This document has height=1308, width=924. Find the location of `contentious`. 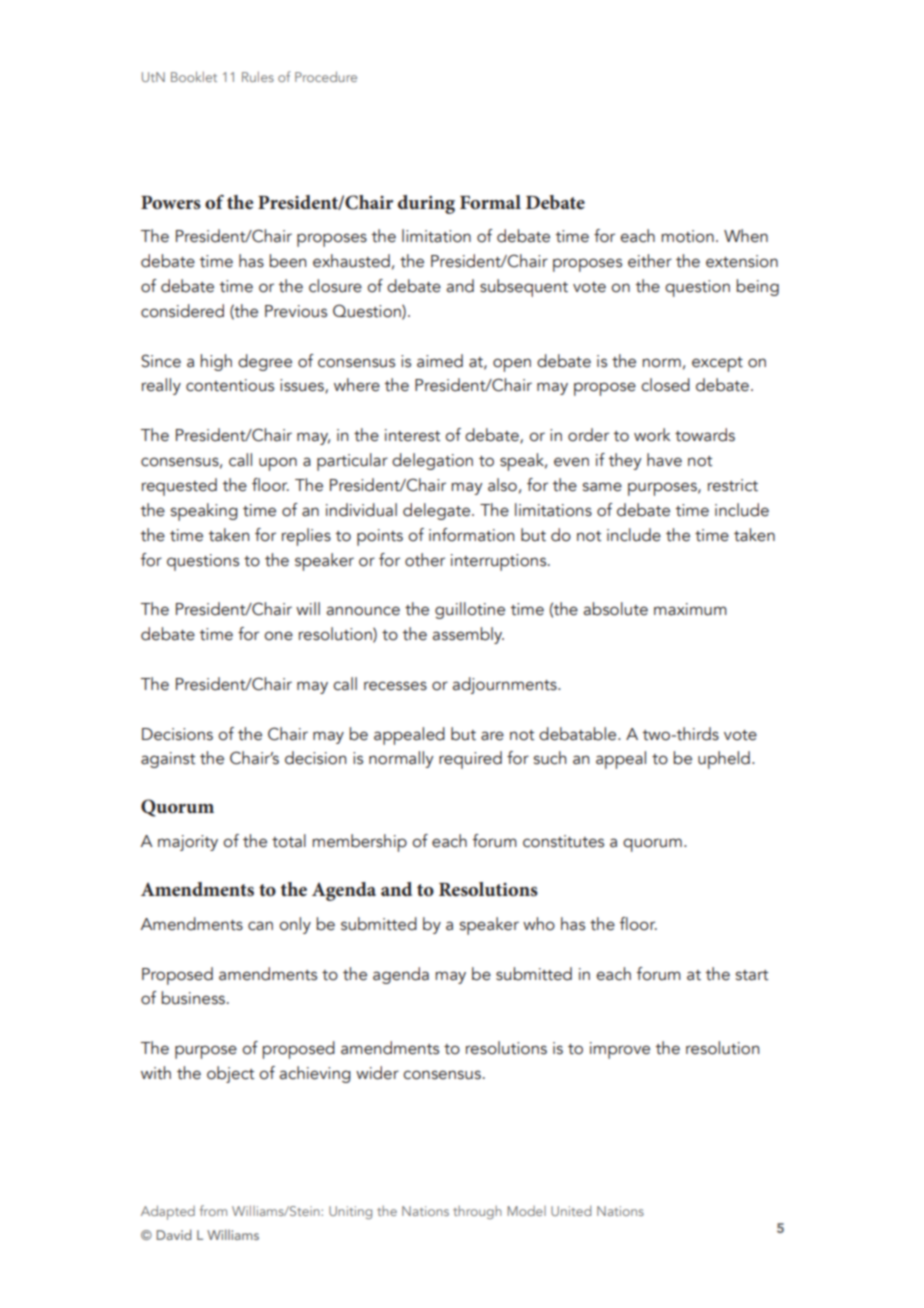

contentious is located at coordinates (230, 385).
